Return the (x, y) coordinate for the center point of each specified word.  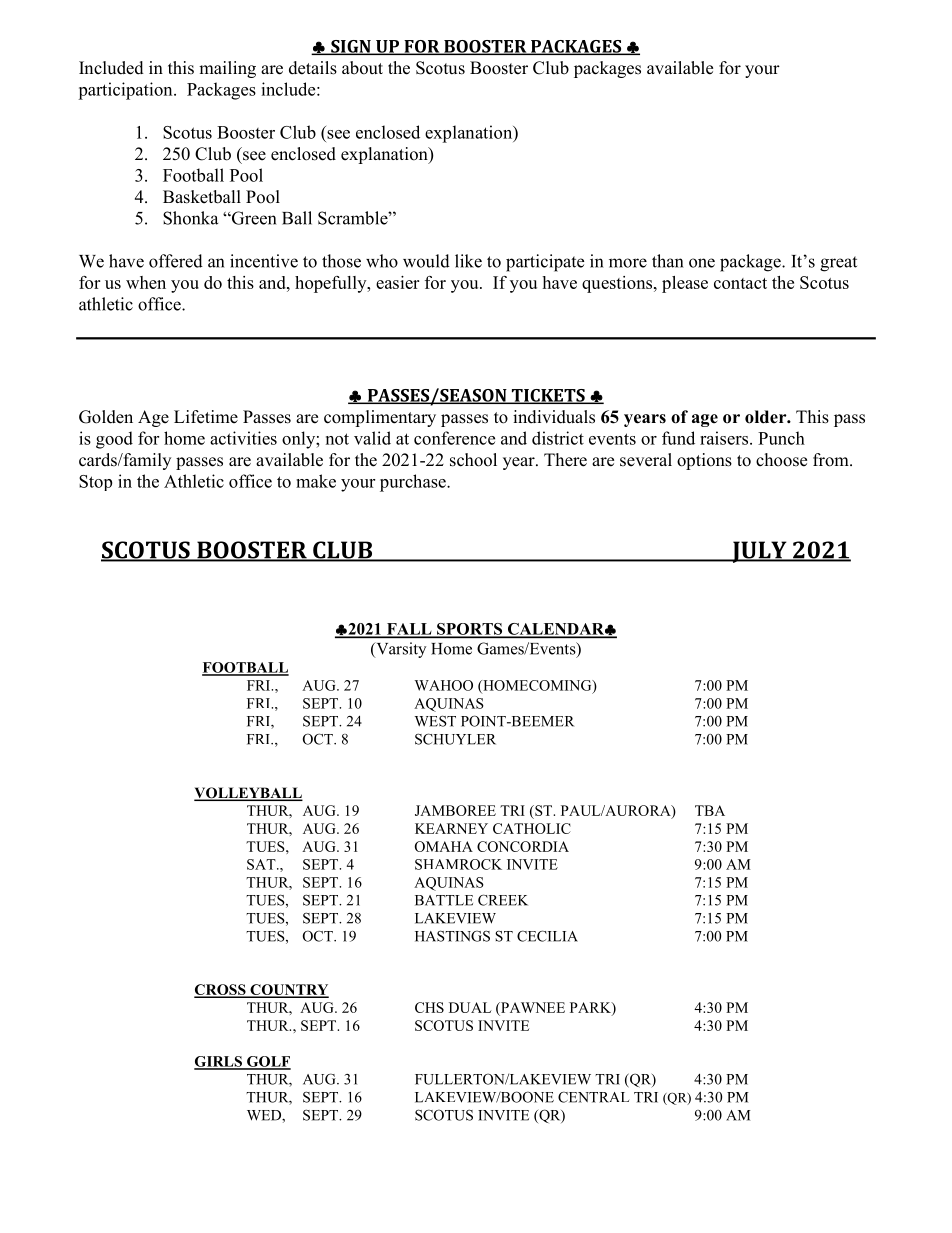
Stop (95, 483)
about (362, 68)
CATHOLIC (532, 828)
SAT (262, 864)
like (468, 261)
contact (740, 283)
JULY (759, 552)
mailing (227, 69)
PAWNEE (532, 1007)
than (667, 261)
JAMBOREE (455, 810)
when (146, 282)
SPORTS (470, 630)
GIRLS (219, 1062)
